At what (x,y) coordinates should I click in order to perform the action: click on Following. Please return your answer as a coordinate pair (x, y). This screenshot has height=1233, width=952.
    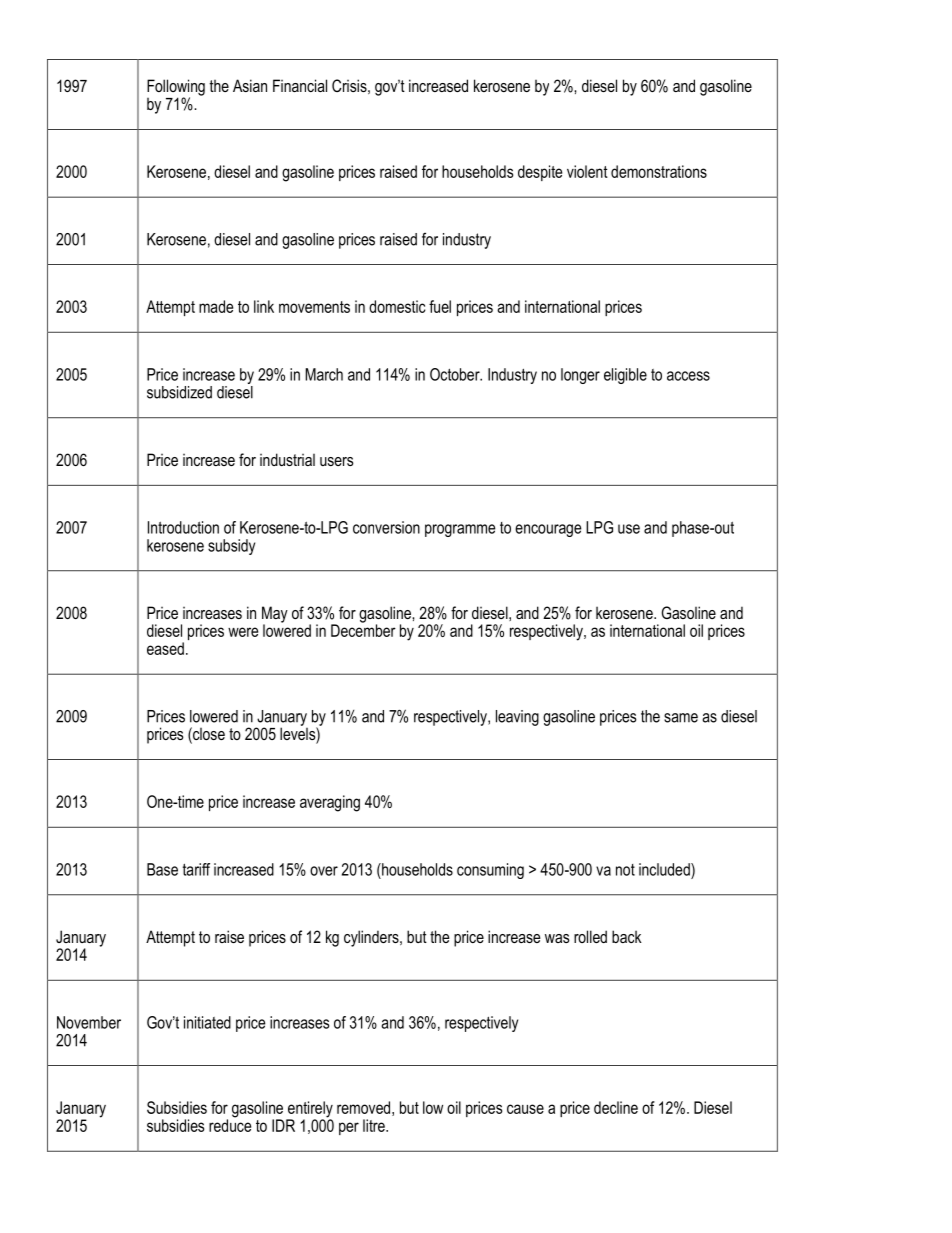
    Looking at the image, I should click on (176, 88).
